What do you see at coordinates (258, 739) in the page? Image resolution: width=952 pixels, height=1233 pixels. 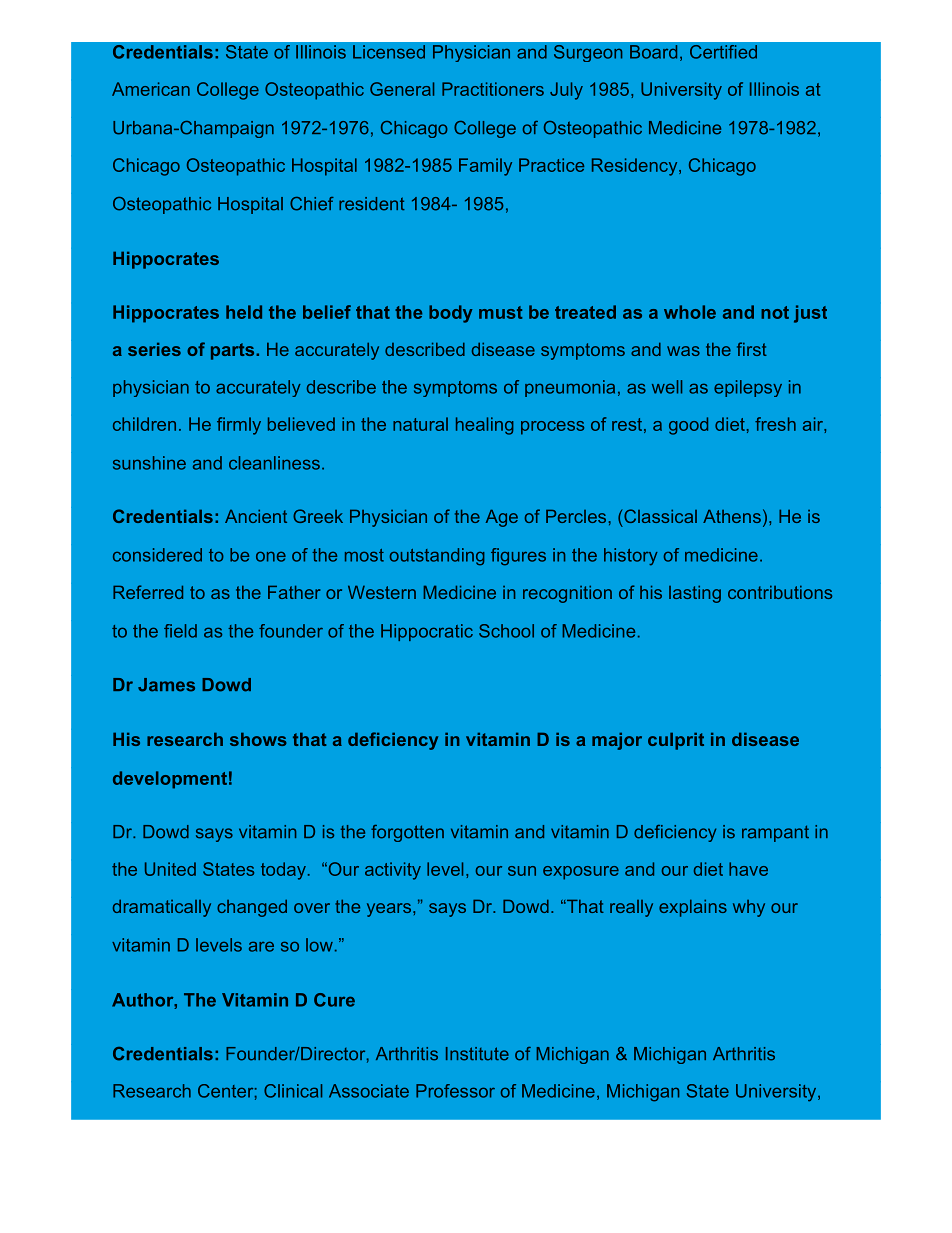 I see `shows` at bounding box center [258, 739].
